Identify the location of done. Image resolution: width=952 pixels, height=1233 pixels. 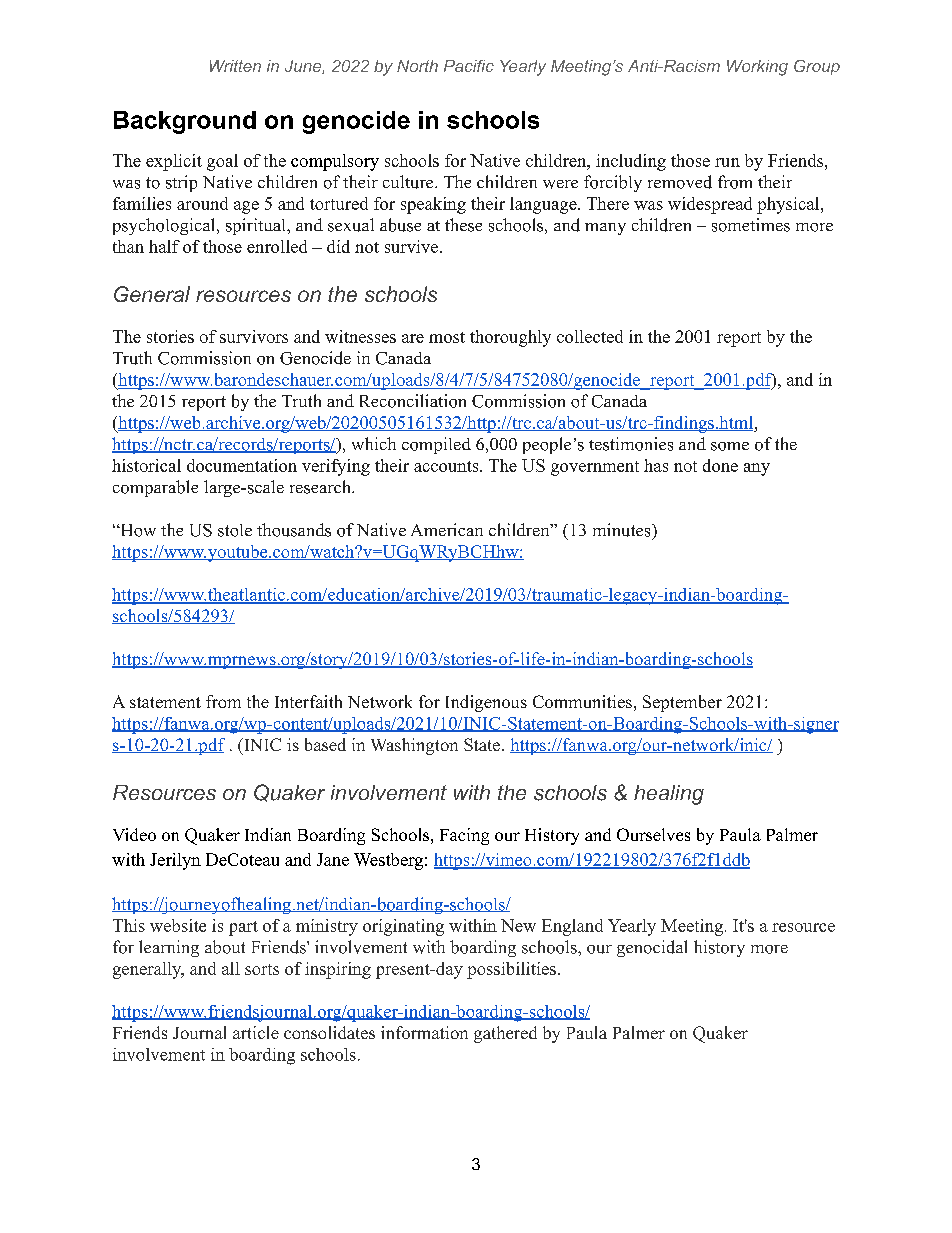
(720, 465).
